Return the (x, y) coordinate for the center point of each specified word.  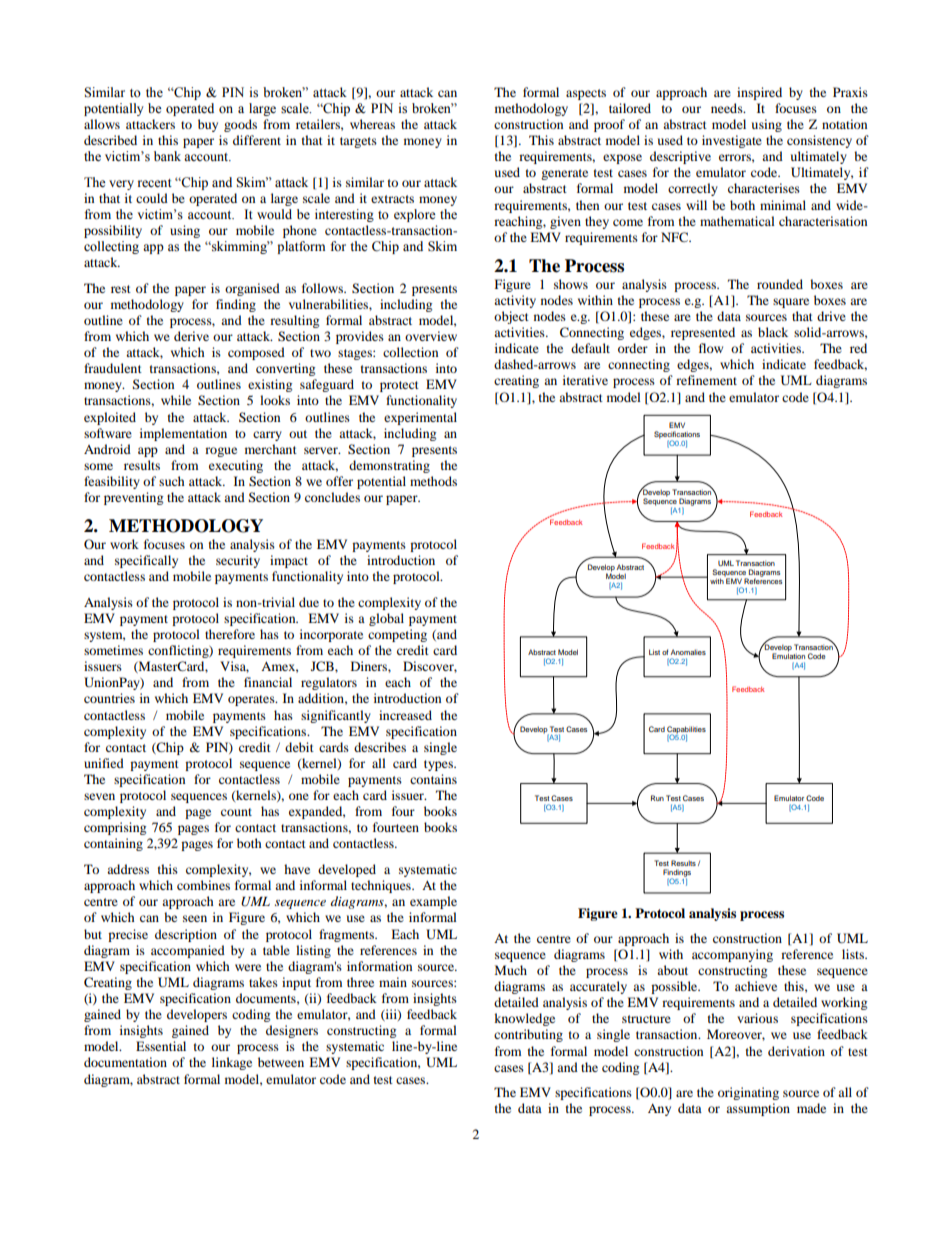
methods (433, 481)
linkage (232, 1063)
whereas (372, 124)
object (511, 317)
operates (252, 700)
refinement (706, 380)
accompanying (732, 955)
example (433, 902)
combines (203, 885)
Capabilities (686, 731)
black (773, 332)
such (172, 481)
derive (191, 336)
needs (728, 108)
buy (208, 125)
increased (405, 715)
